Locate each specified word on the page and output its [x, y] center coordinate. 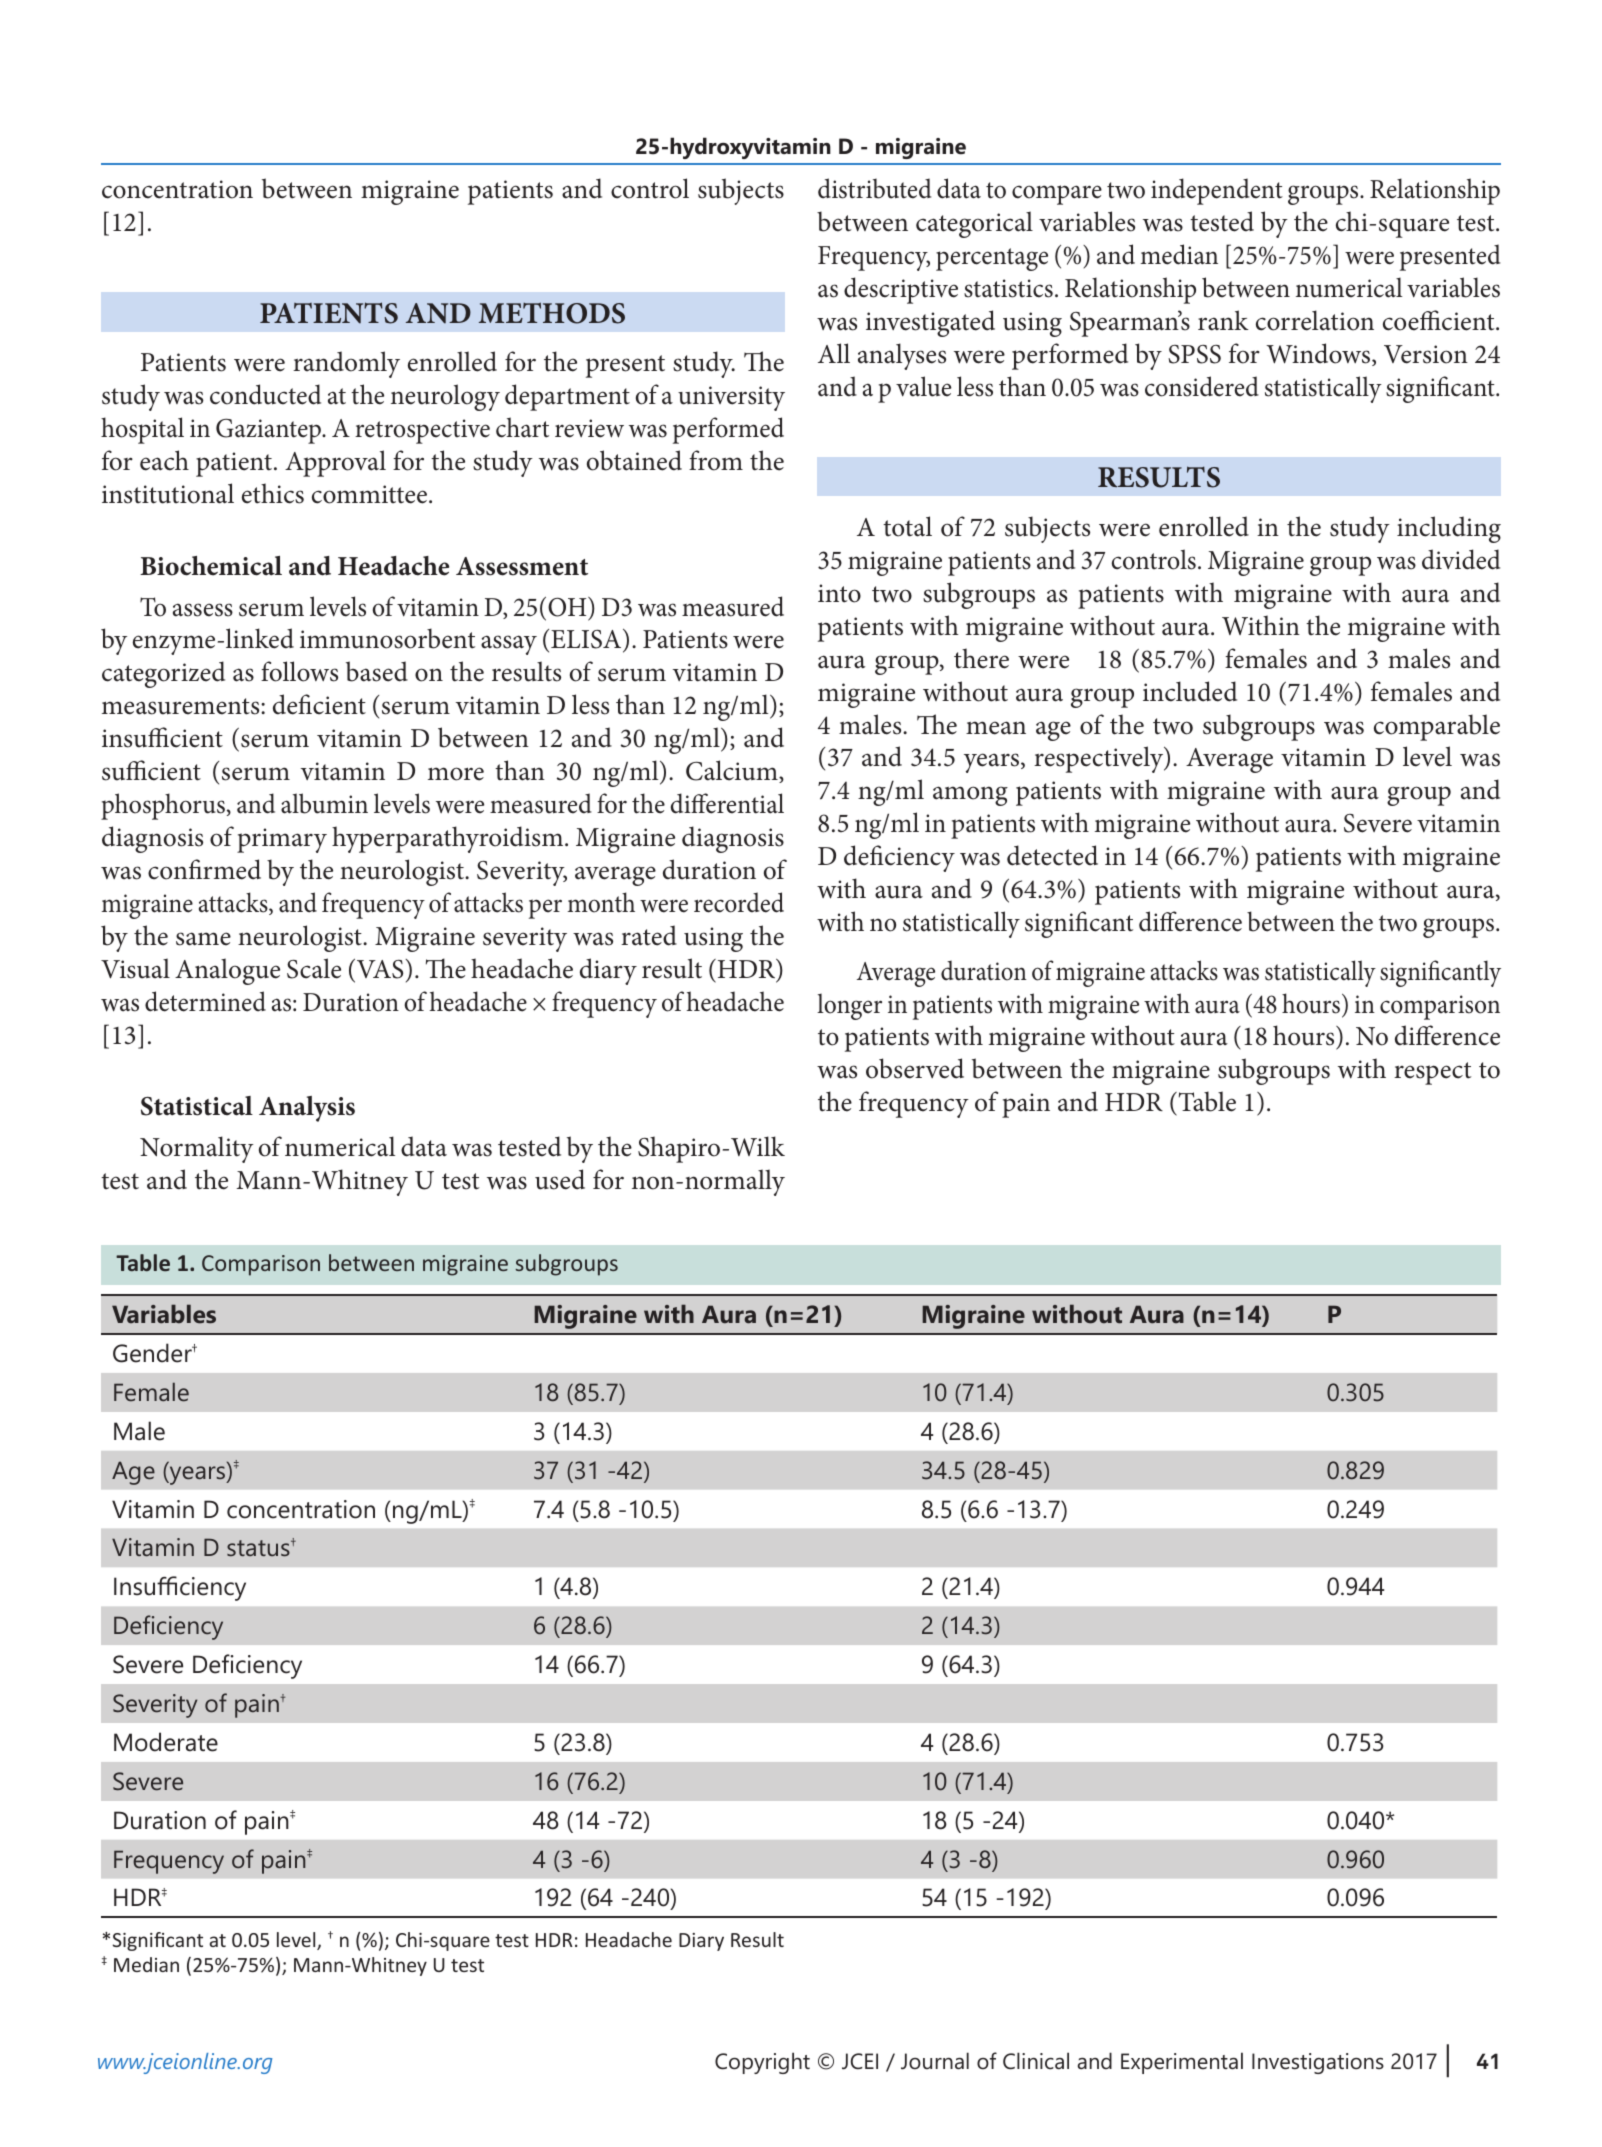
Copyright [762, 2063]
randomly [346, 364]
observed [915, 1068]
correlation [1315, 320]
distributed [874, 188]
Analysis [307, 1109]
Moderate [166, 1742]
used [560, 1179]
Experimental [1182, 2063]
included [1190, 691]
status [259, 1548]
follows [299, 671]
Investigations [1318, 2063]
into [839, 593]
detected [1052, 855]
